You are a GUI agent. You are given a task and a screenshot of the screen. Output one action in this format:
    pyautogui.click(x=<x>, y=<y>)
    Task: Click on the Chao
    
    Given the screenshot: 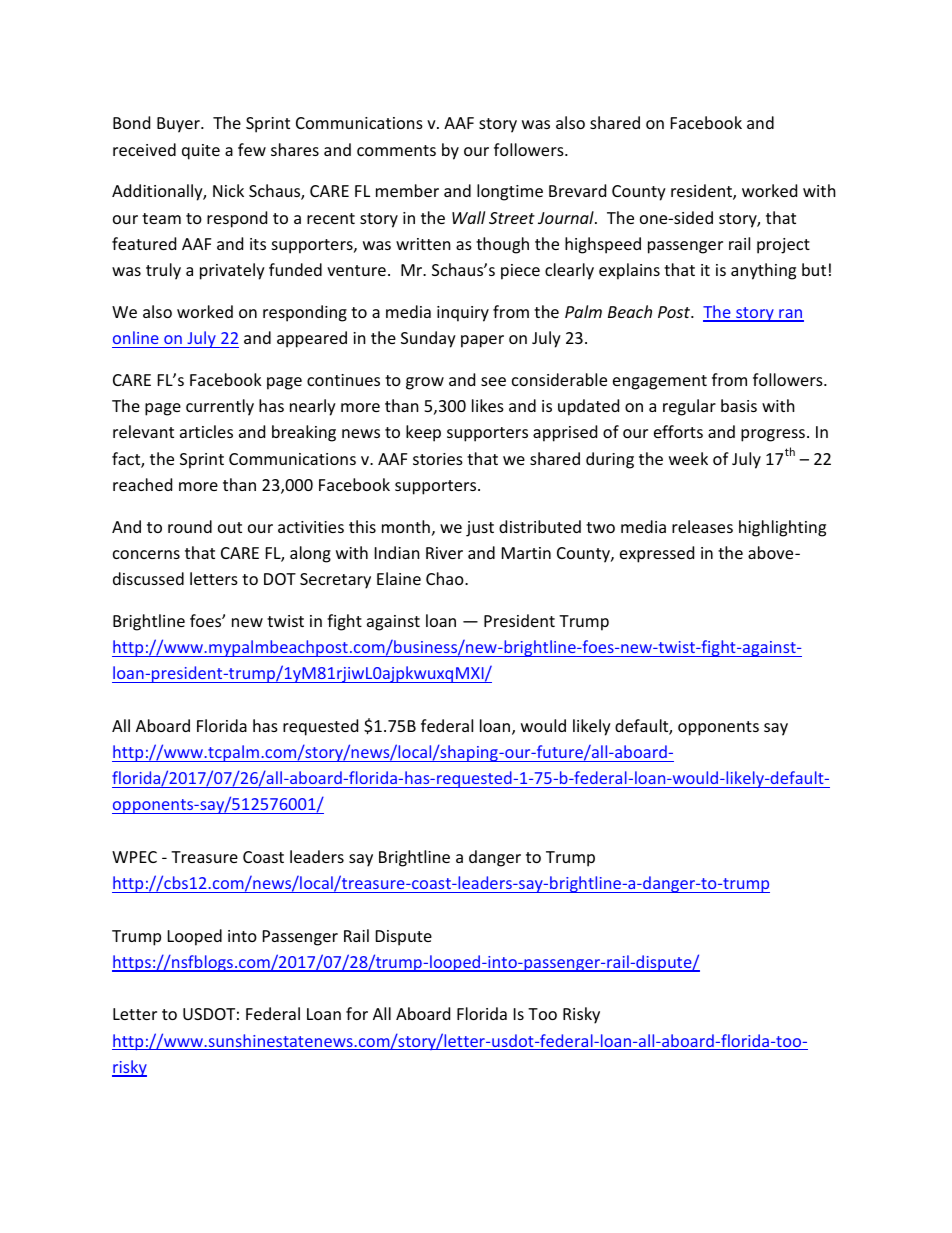 What is the action you would take?
    pyautogui.click(x=446, y=578)
